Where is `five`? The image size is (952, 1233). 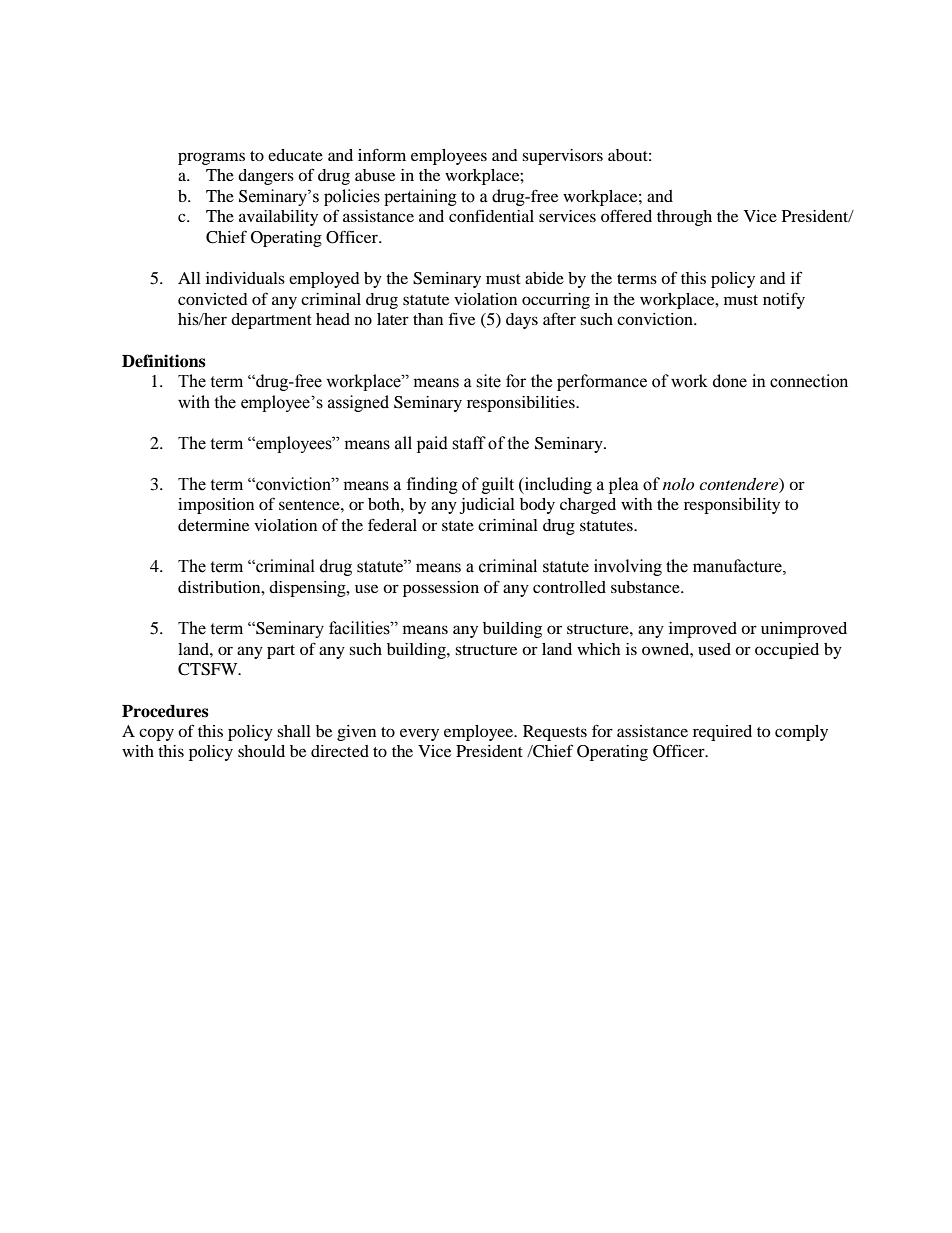
five is located at coordinates (462, 318).
